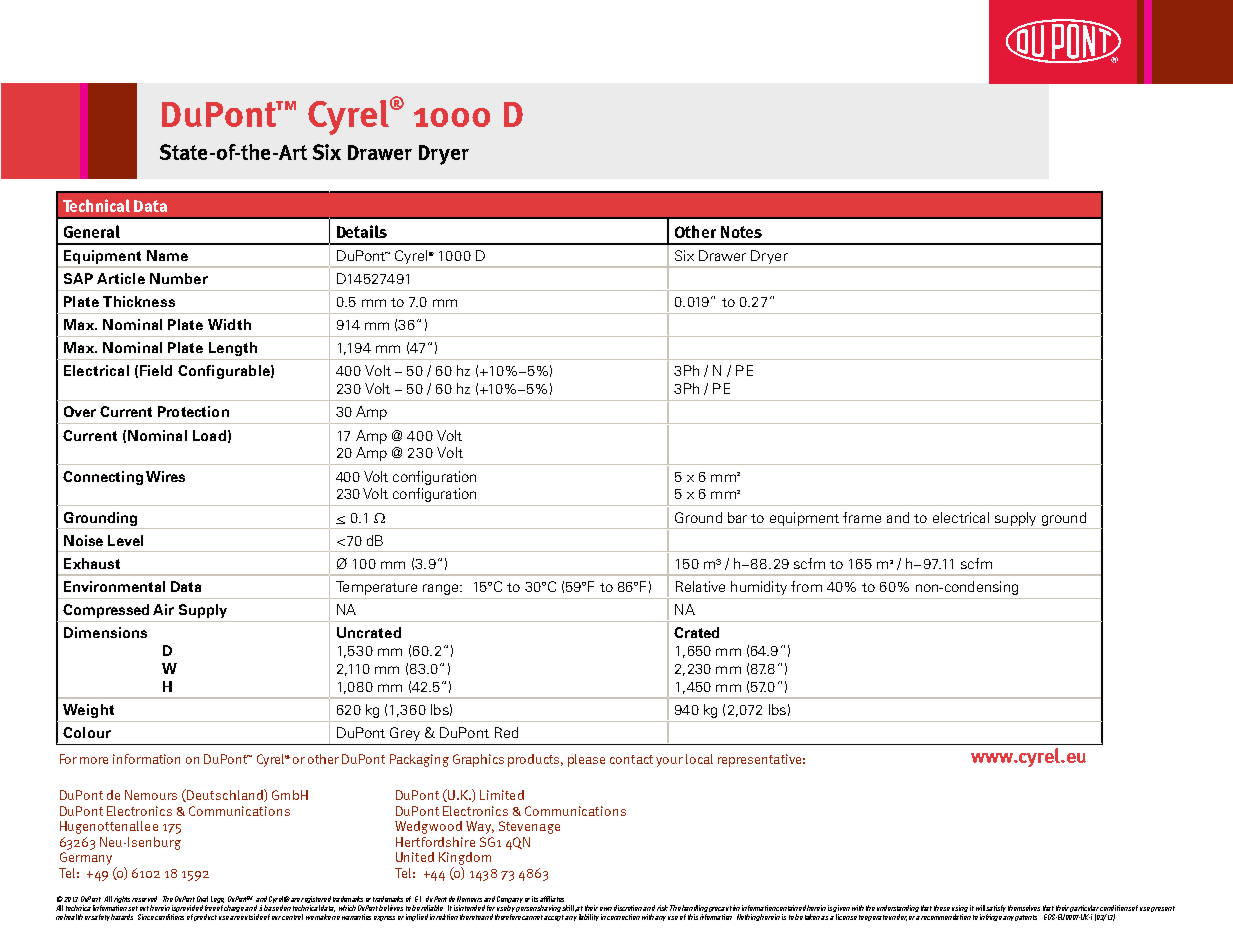 This screenshot has width=1233, height=952. Describe the element at coordinates (167, 255) in the screenshot. I see `Name` at that location.
